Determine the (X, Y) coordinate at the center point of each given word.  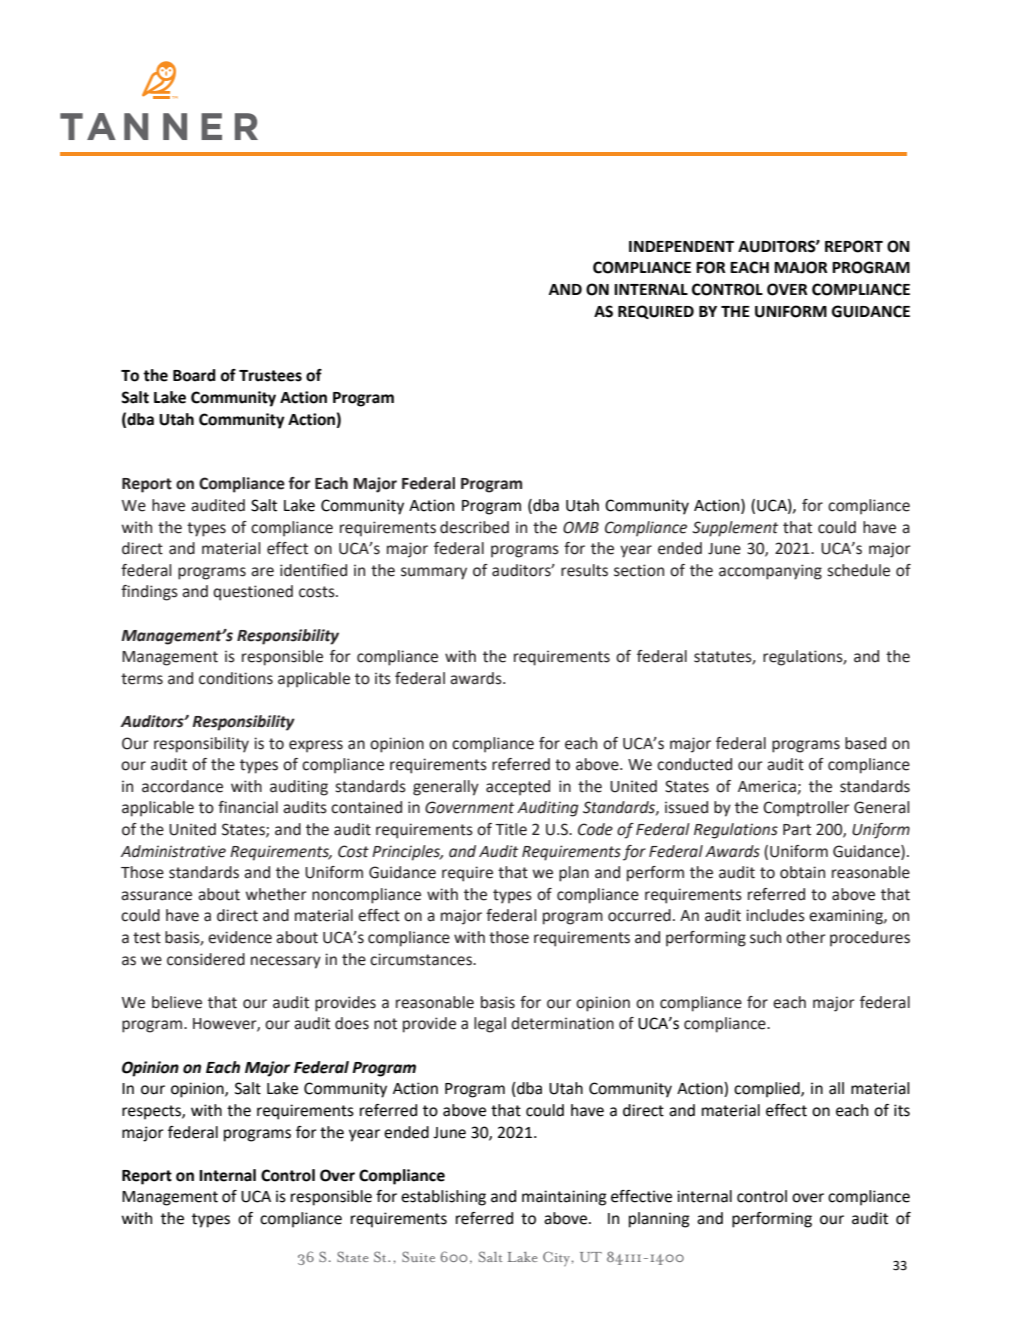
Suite (418, 1256)
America (767, 786)
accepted (518, 788)
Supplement (735, 529)
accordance (182, 786)
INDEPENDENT (681, 246)
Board (194, 375)
